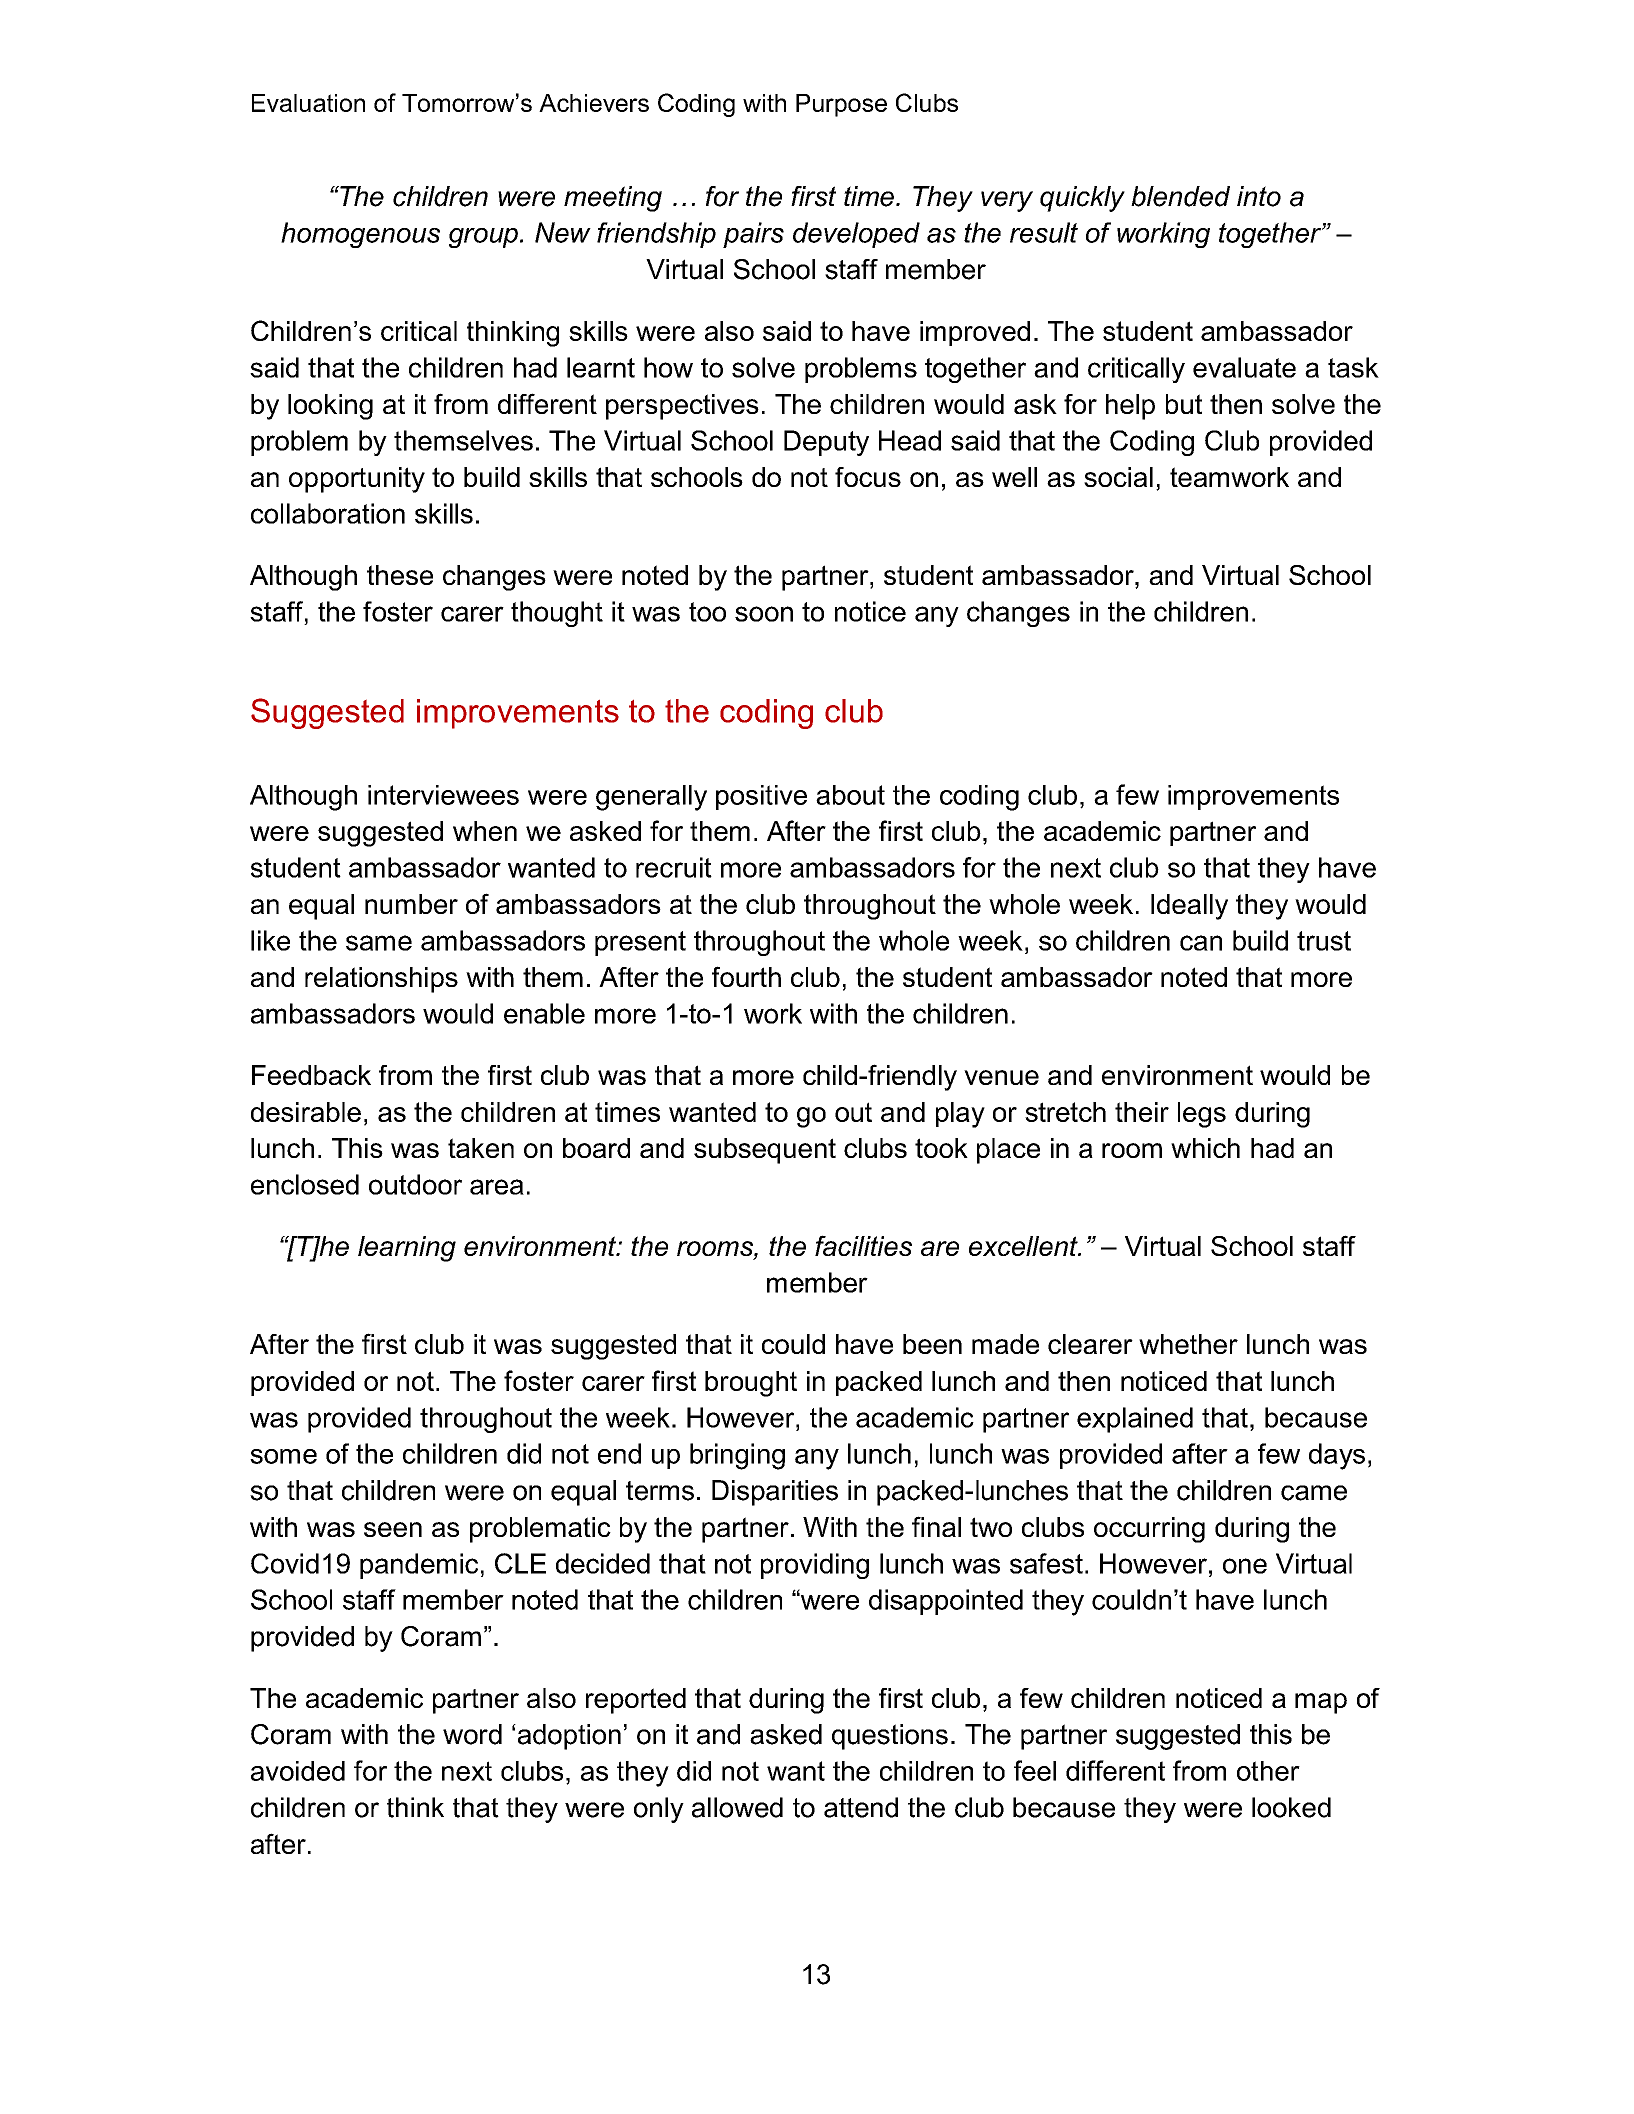  I want to click on other, so click(1268, 1771).
